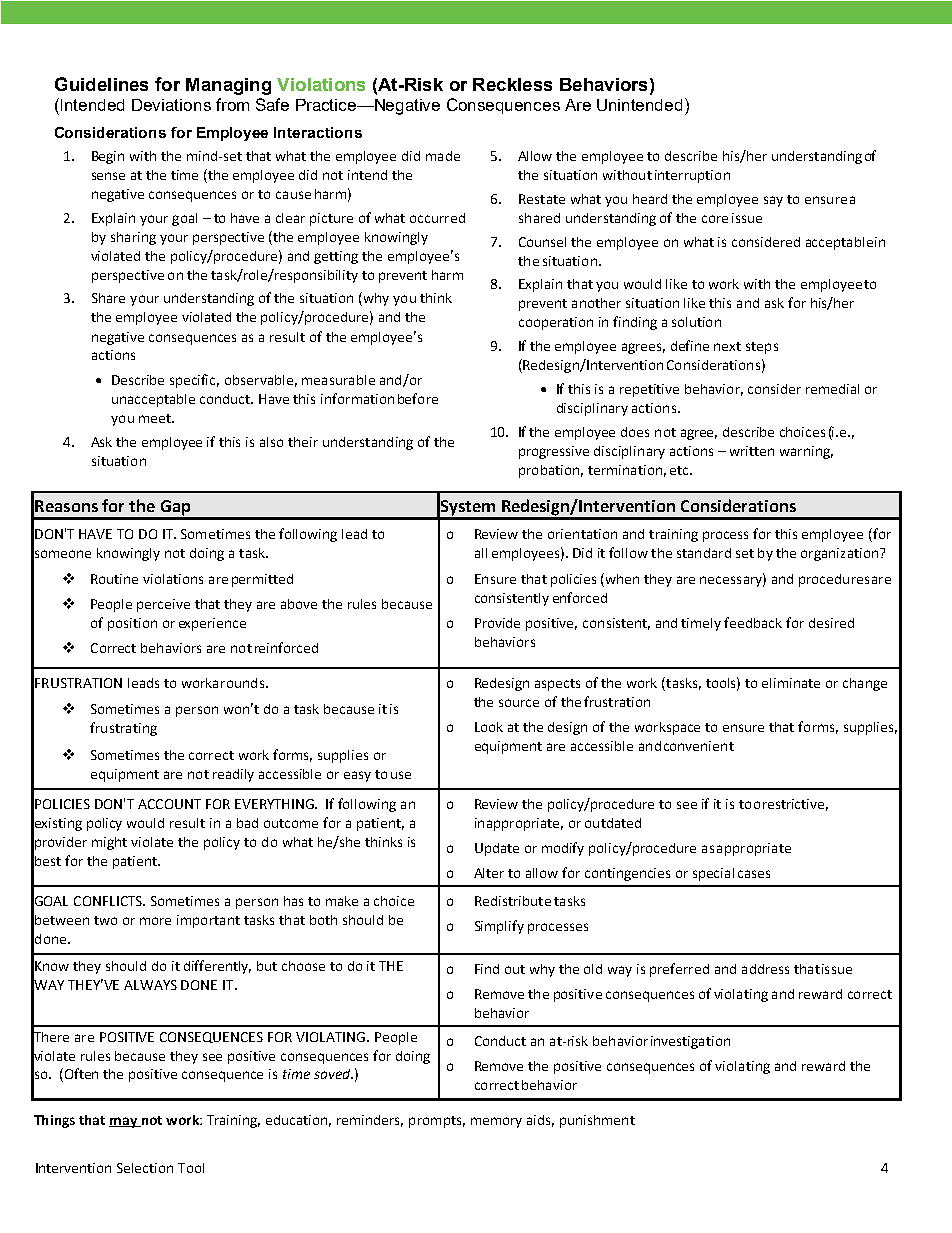  Describe the element at coordinates (153, 400) in the screenshot. I see `unacceptable` at that location.
